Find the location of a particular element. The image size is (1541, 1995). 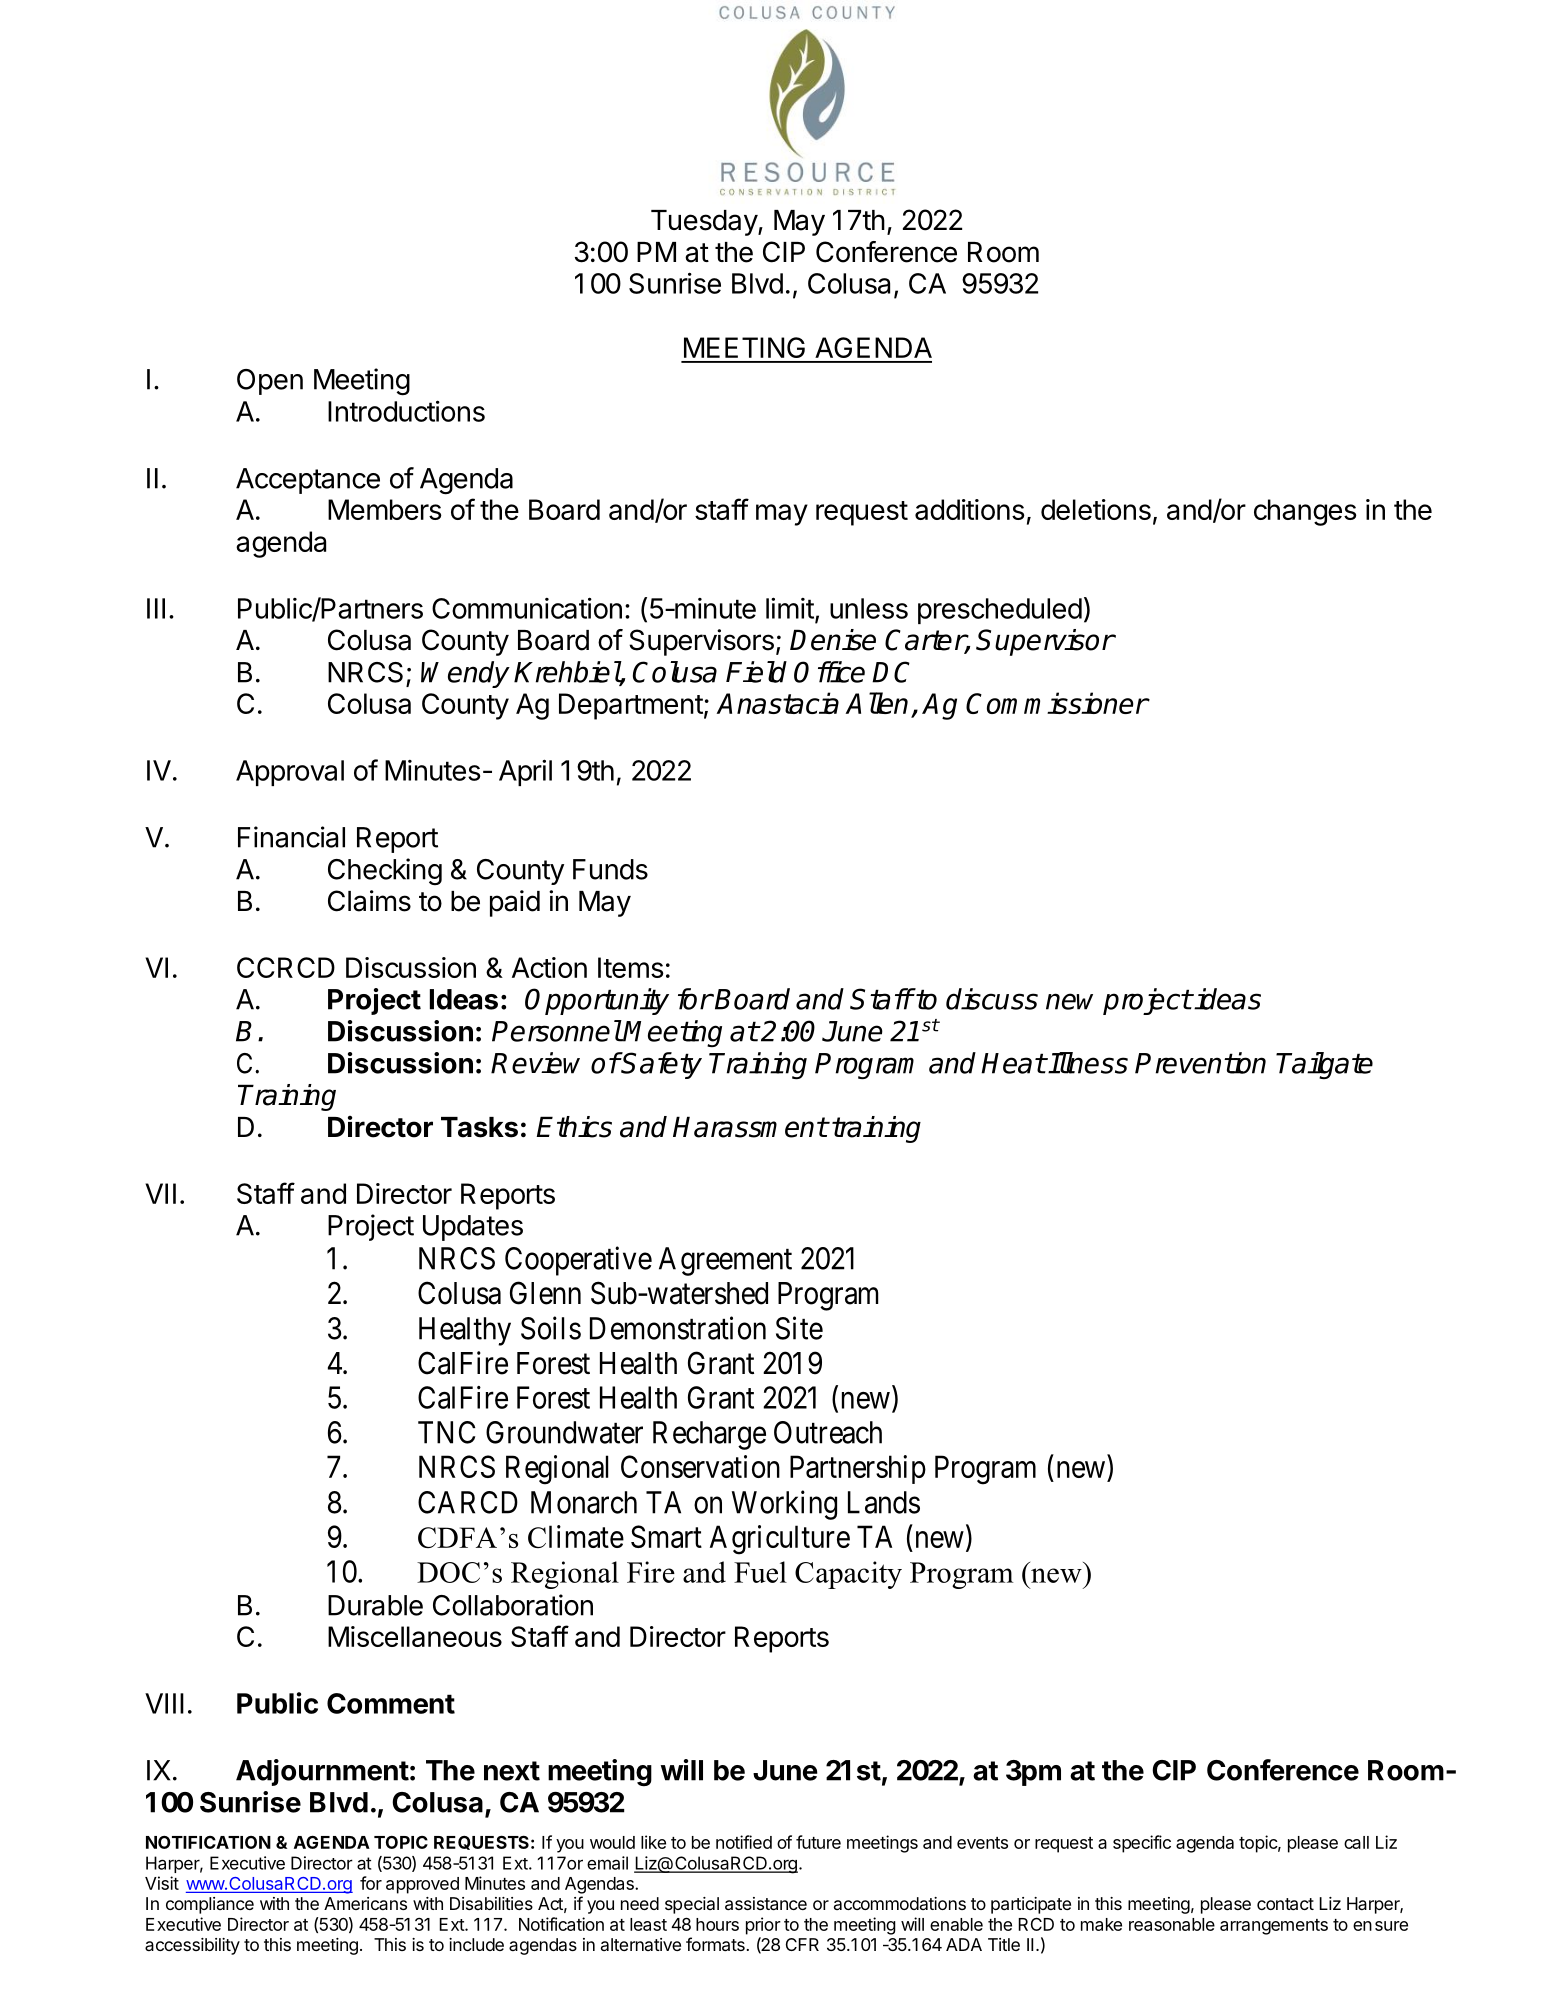

Tuesday is located at coordinates (705, 223).
